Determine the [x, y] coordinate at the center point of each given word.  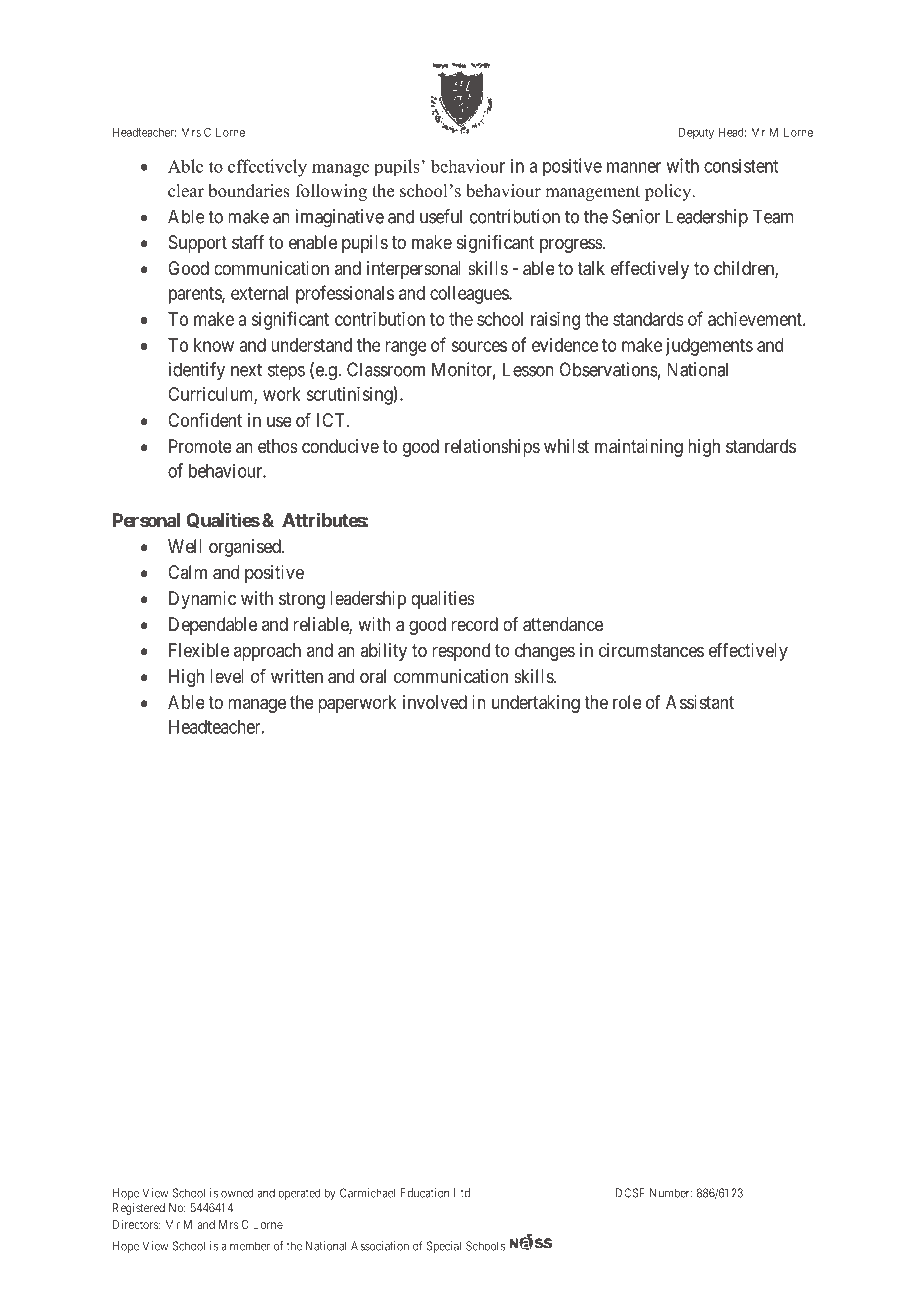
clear [186, 191]
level [227, 676]
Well [185, 546]
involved [435, 702]
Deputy [696, 133]
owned [237, 1193]
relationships [492, 448]
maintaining [639, 448]
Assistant [700, 702]
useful [441, 216]
